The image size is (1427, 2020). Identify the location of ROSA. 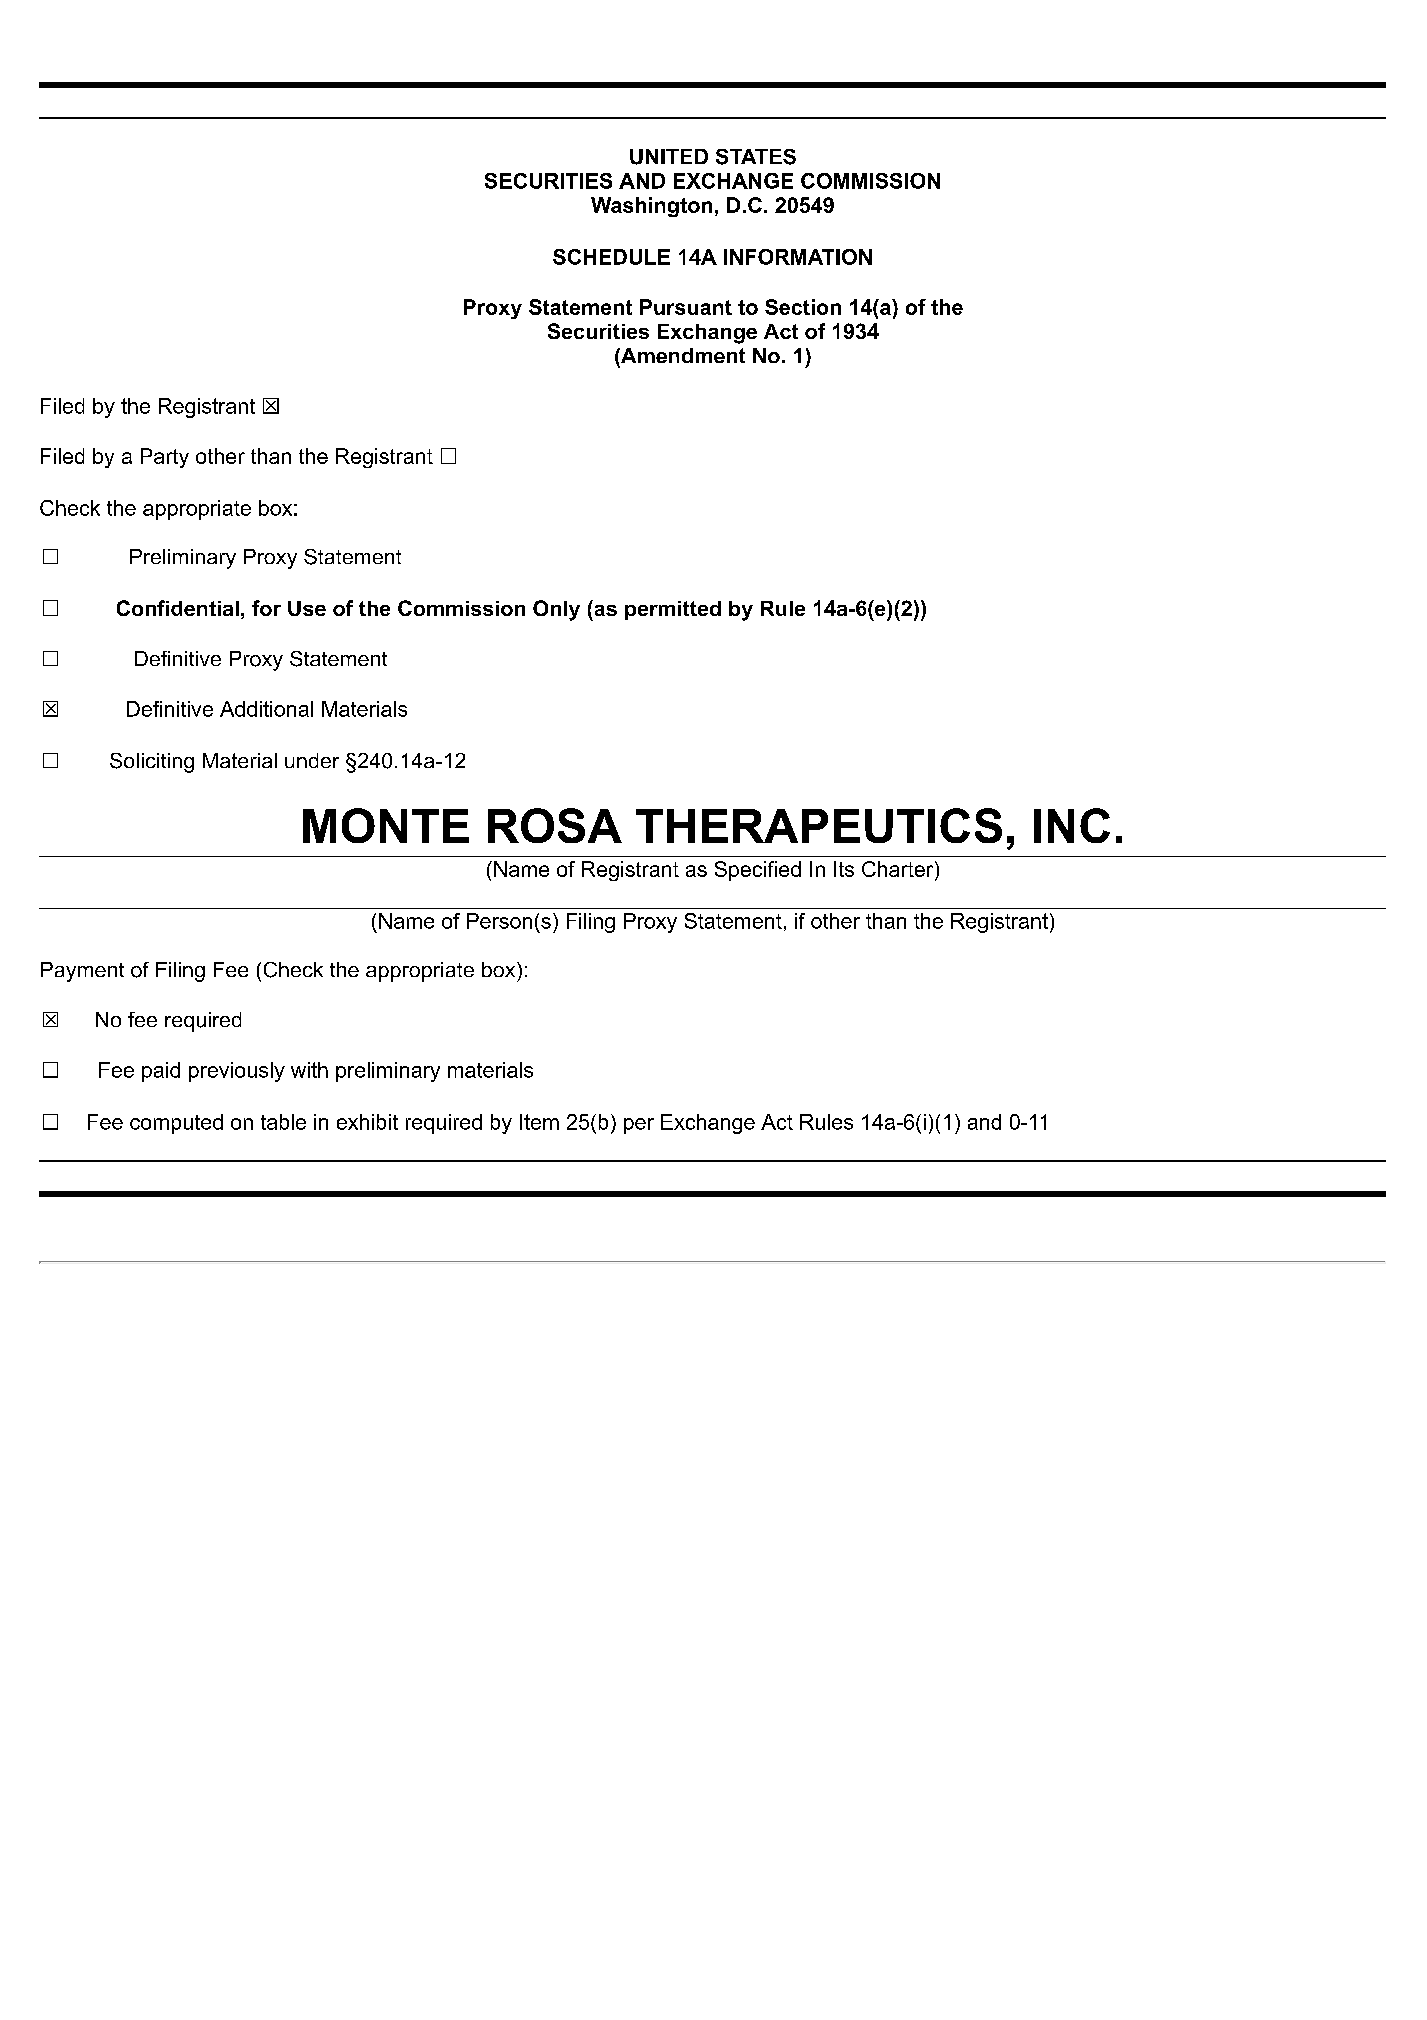
(555, 825).
